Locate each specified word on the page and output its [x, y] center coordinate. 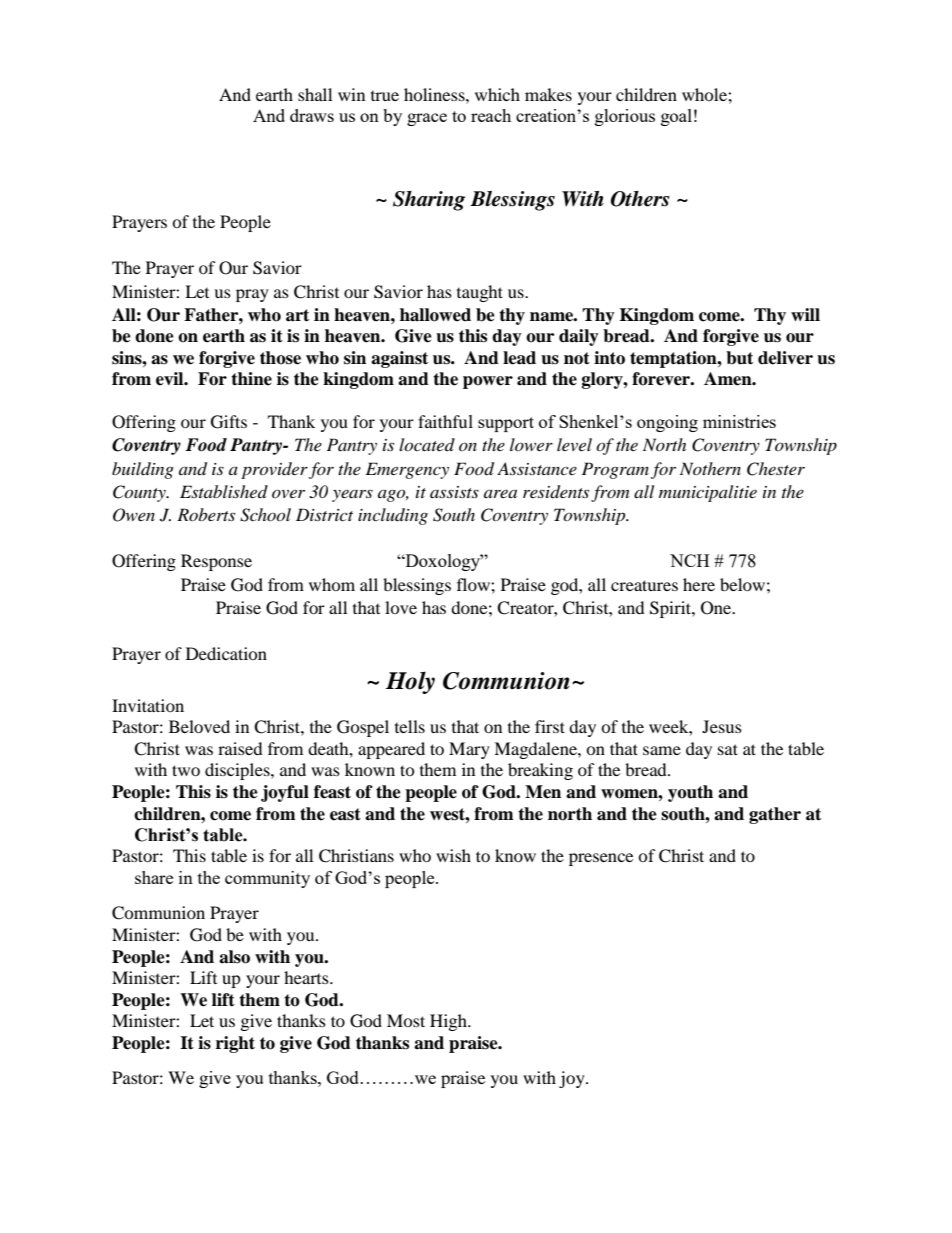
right [235, 1044]
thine [251, 379]
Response [216, 562]
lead [519, 358]
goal [676, 117]
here [699, 584]
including [393, 516]
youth [690, 793]
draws [312, 115]
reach [491, 115]
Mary [469, 750]
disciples [238, 771]
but [739, 358]
